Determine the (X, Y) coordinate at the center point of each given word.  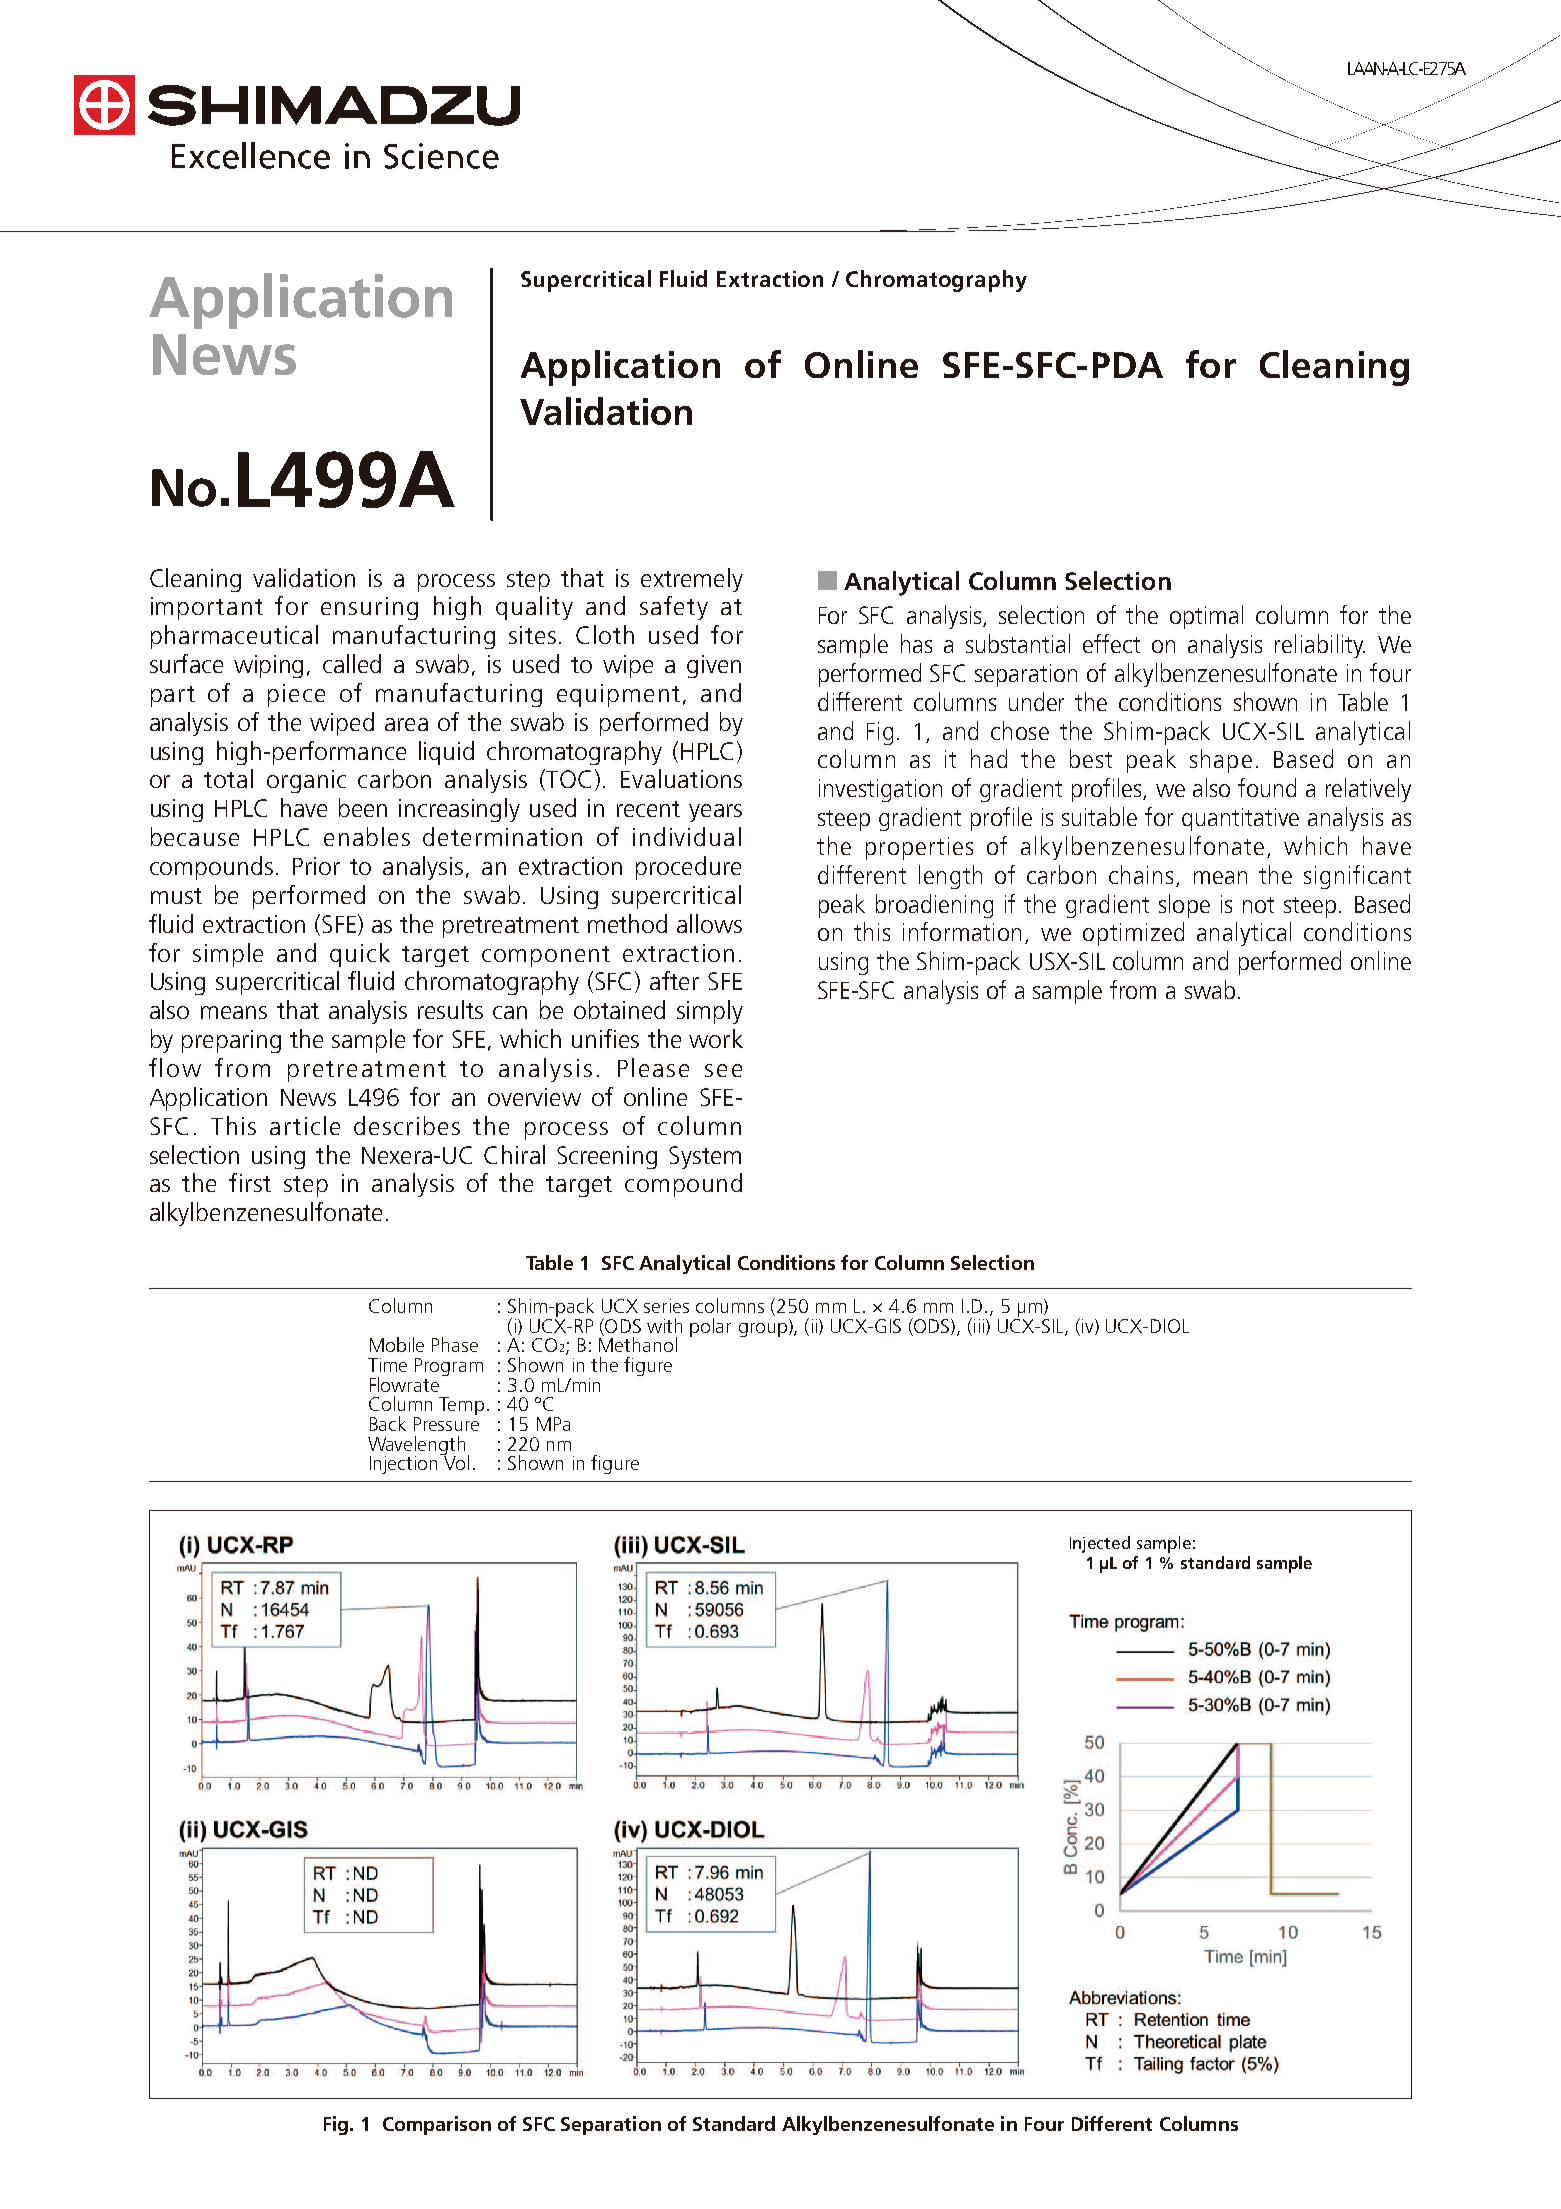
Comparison (437, 2125)
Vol (455, 1461)
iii (977, 1325)
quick (360, 955)
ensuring (369, 608)
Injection (403, 1465)
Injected (1100, 1544)
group (763, 1330)
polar (710, 1327)
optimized (1133, 934)
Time (387, 1365)
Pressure (446, 1424)
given (714, 666)
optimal (1206, 617)
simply (710, 1012)
